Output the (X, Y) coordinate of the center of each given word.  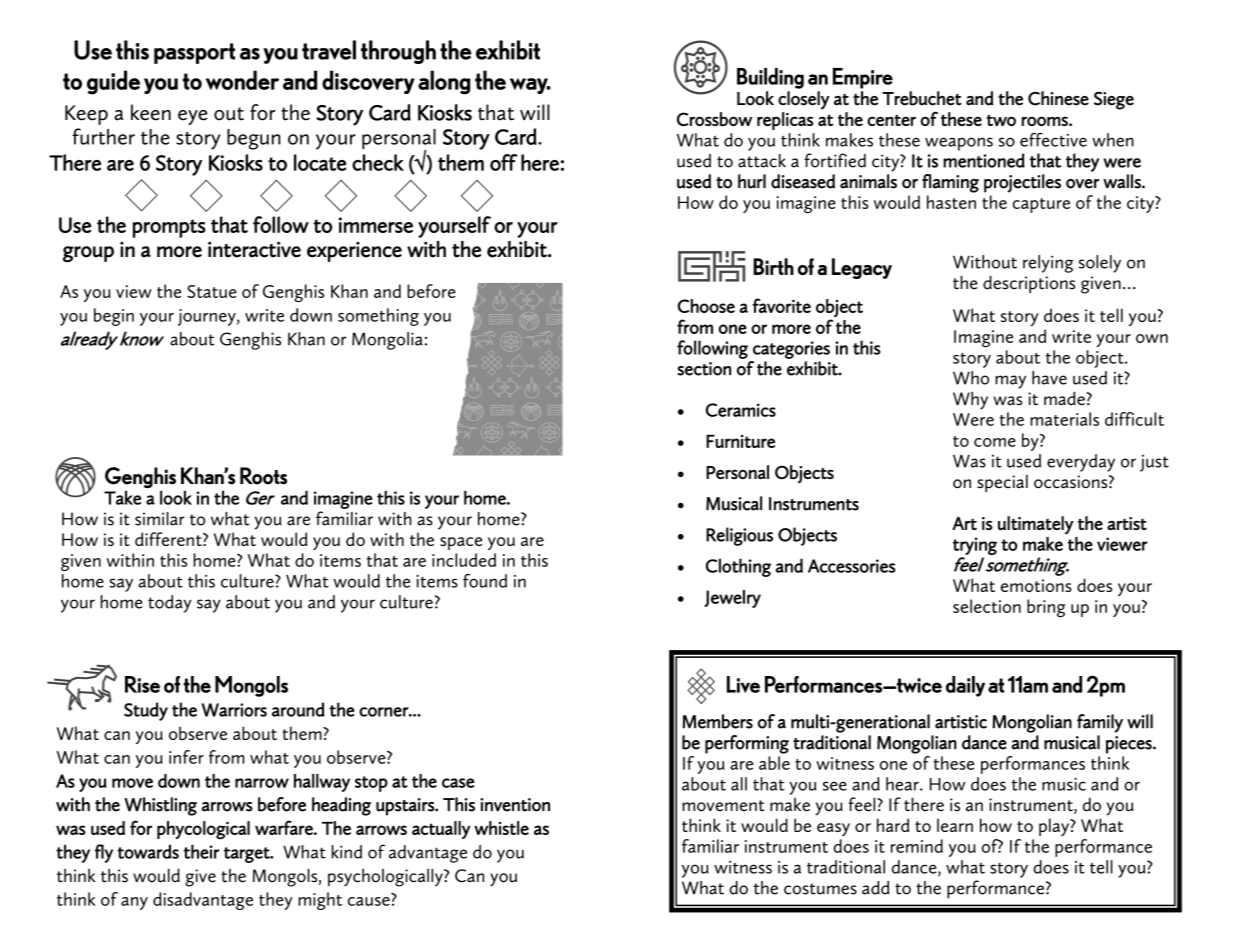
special (1002, 483)
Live (743, 684)
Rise (142, 684)
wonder (242, 80)
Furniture (740, 441)
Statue (212, 291)
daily (965, 686)
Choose (706, 306)
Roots (263, 476)
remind (917, 846)
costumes (820, 889)
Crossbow (714, 119)
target (248, 855)
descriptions (1029, 284)
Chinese (1058, 98)
